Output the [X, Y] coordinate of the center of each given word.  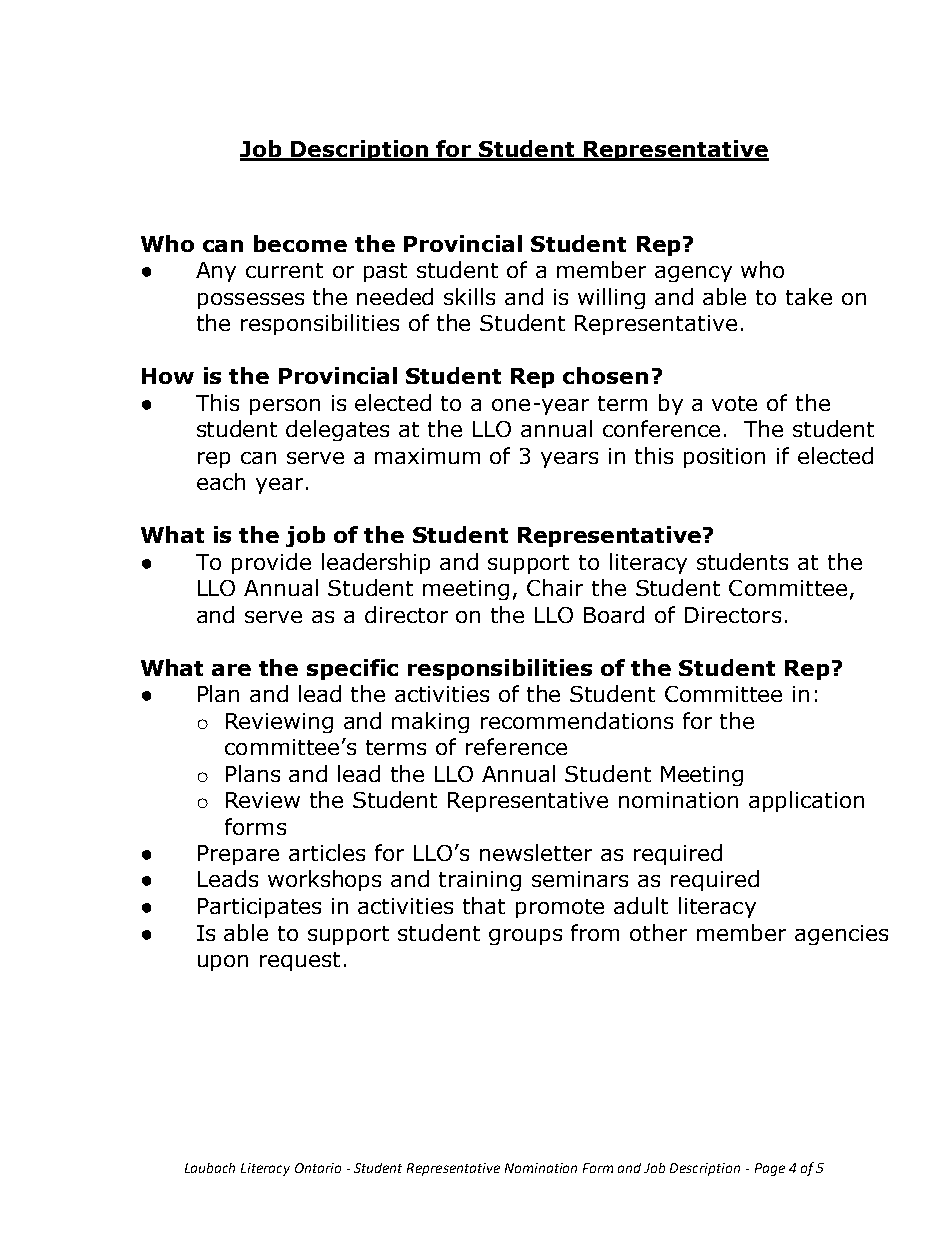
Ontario [318, 1168]
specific [352, 669]
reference [516, 746]
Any [216, 272]
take [809, 296]
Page [770, 1169]
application [806, 801]
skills [469, 296]
